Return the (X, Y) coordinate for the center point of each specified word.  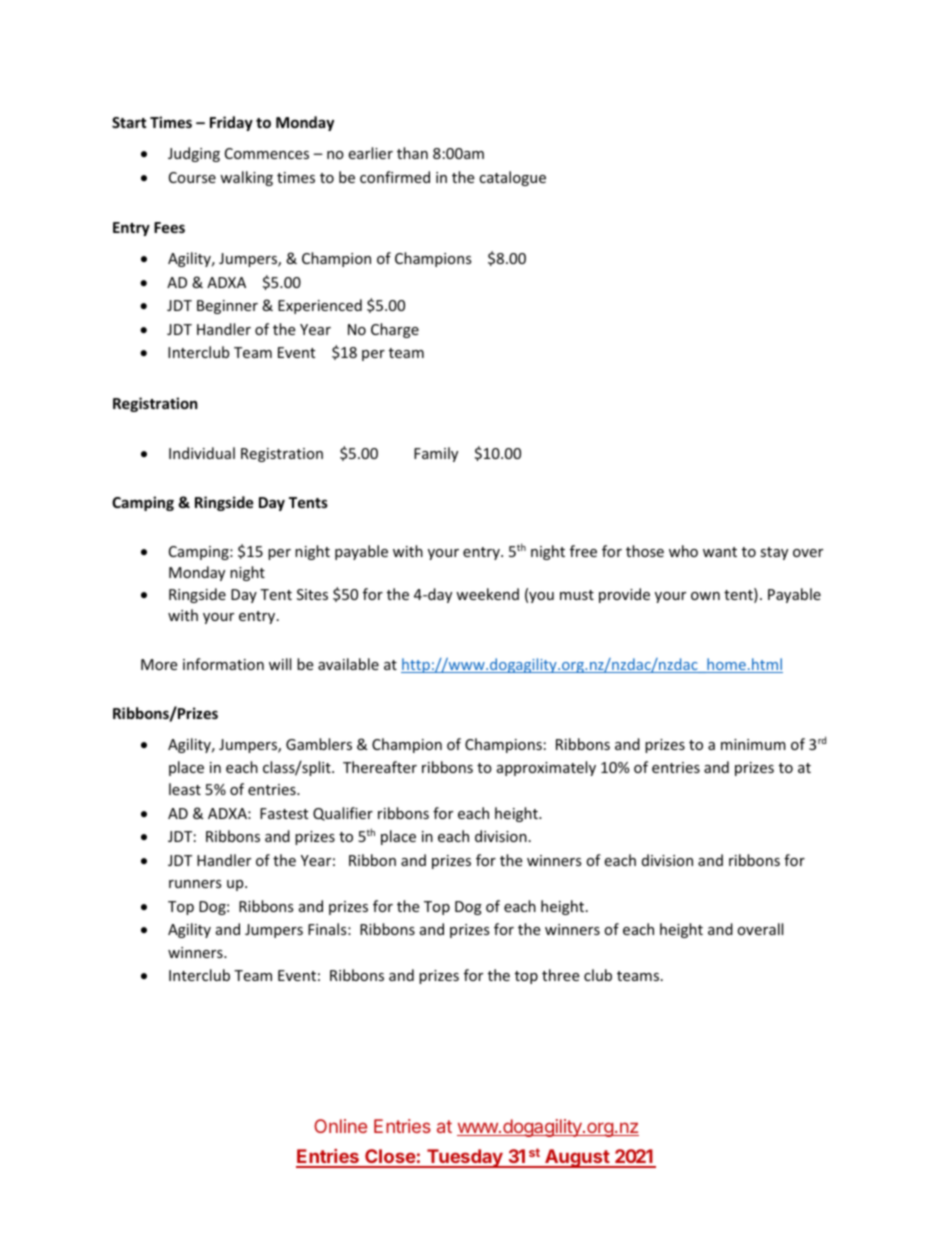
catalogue (512, 178)
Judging (194, 154)
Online (340, 1126)
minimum (753, 744)
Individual (202, 453)
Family (436, 454)
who (683, 551)
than (412, 153)
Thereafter (380, 767)
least (185, 789)
